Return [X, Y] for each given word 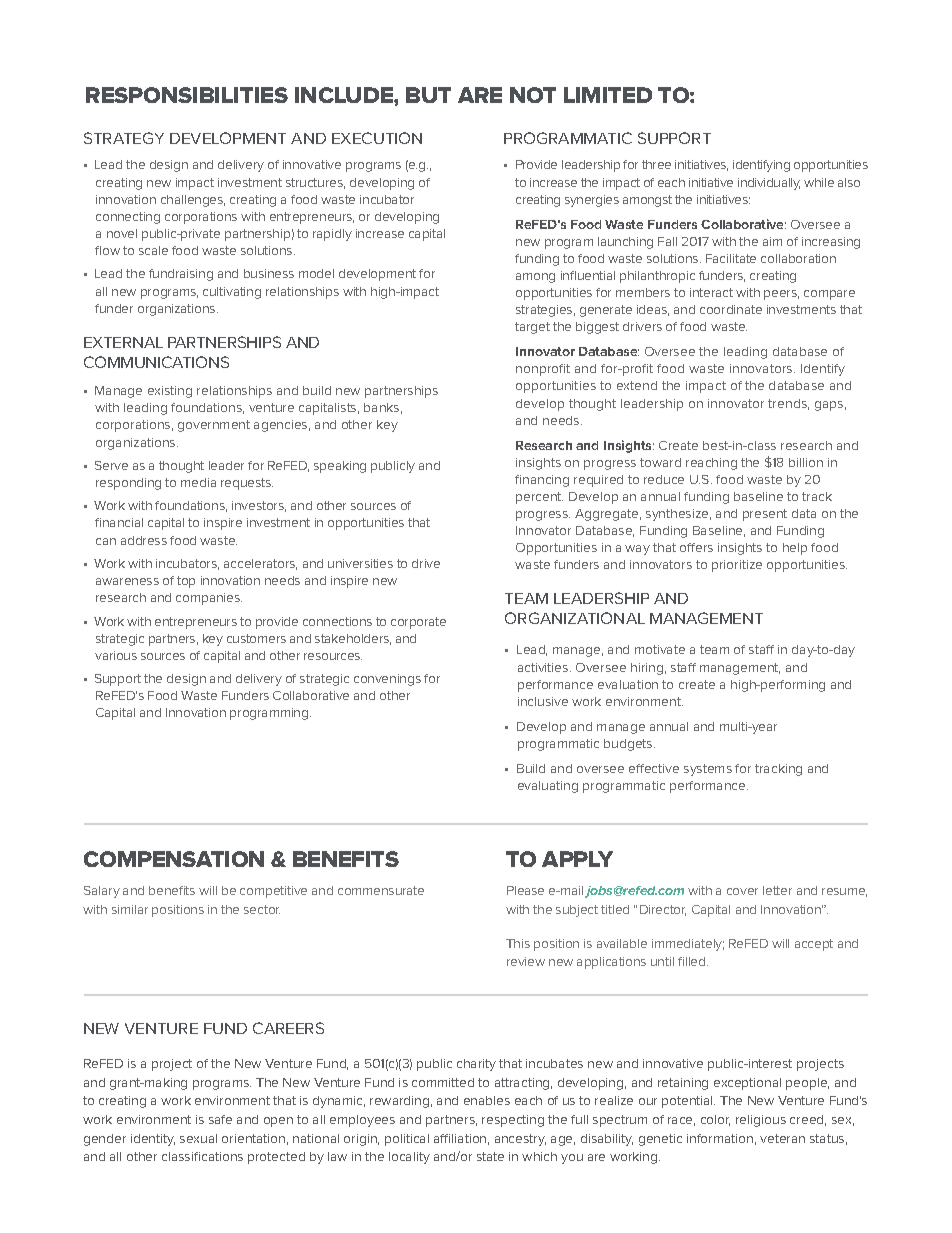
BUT [428, 95]
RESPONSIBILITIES [187, 95]
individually [769, 184]
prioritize [737, 566]
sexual [198, 1138]
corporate [418, 623]
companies [209, 599]
